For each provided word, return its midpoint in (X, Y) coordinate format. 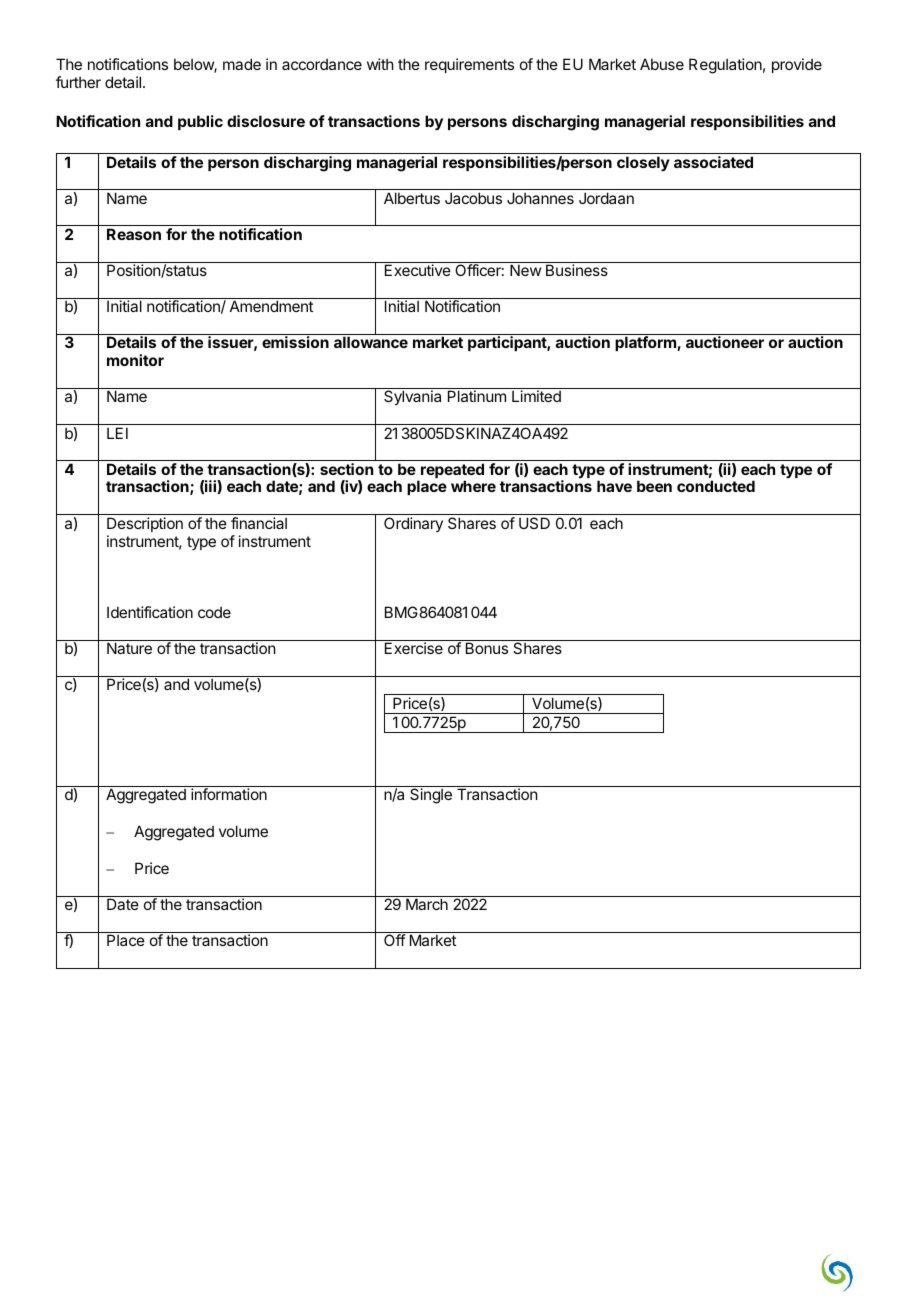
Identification (150, 612)
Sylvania (412, 397)
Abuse (662, 64)
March (427, 904)
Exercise (414, 648)
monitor (135, 360)
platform (646, 343)
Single (431, 796)
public (200, 122)
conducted (716, 486)
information (229, 794)
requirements (469, 65)
